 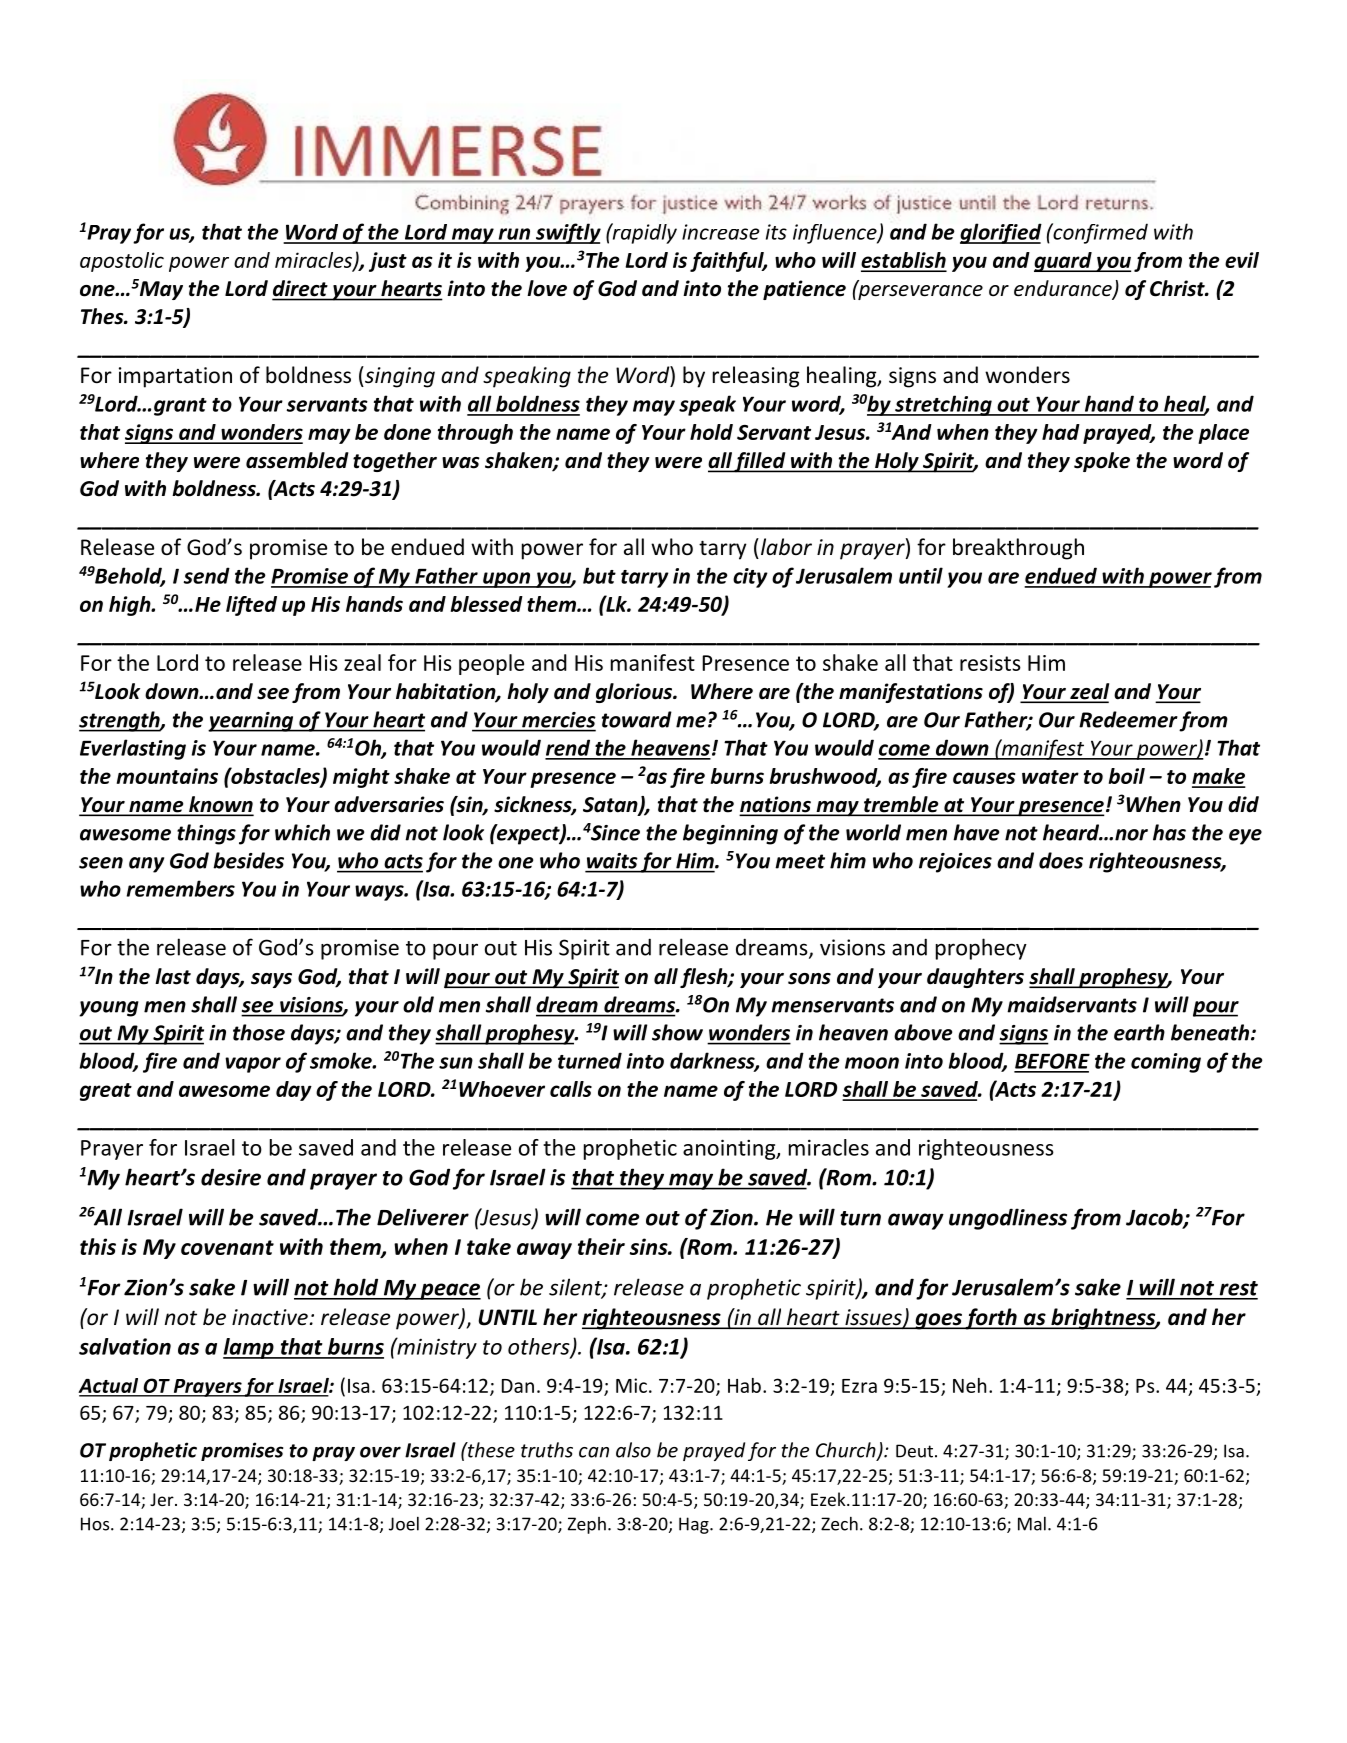 What do you see at coordinates (720, 232) in the screenshot?
I see `increase` at bounding box center [720, 232].
